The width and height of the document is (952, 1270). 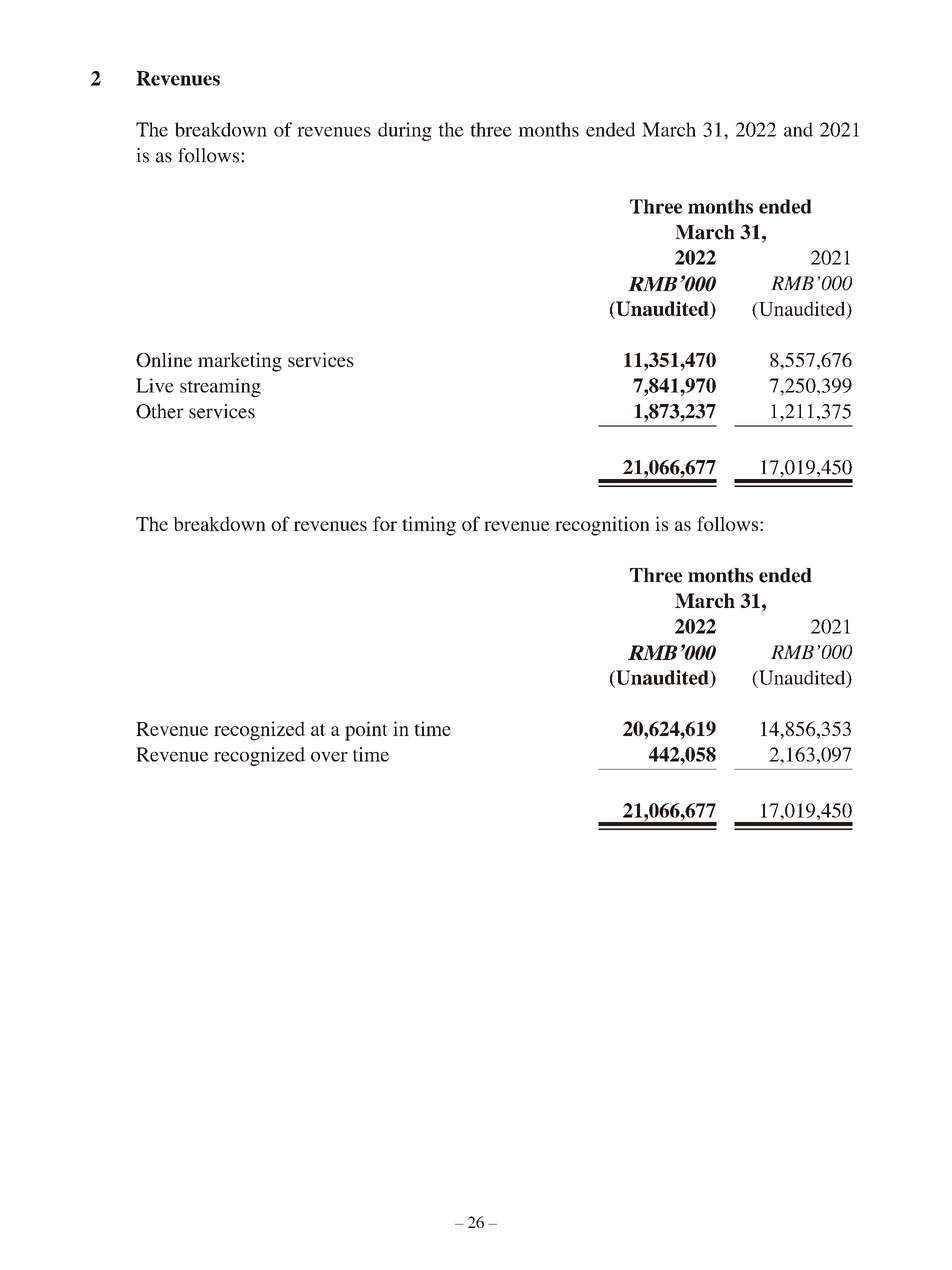 I want to click on streaming, so click(x=220, y=387).
